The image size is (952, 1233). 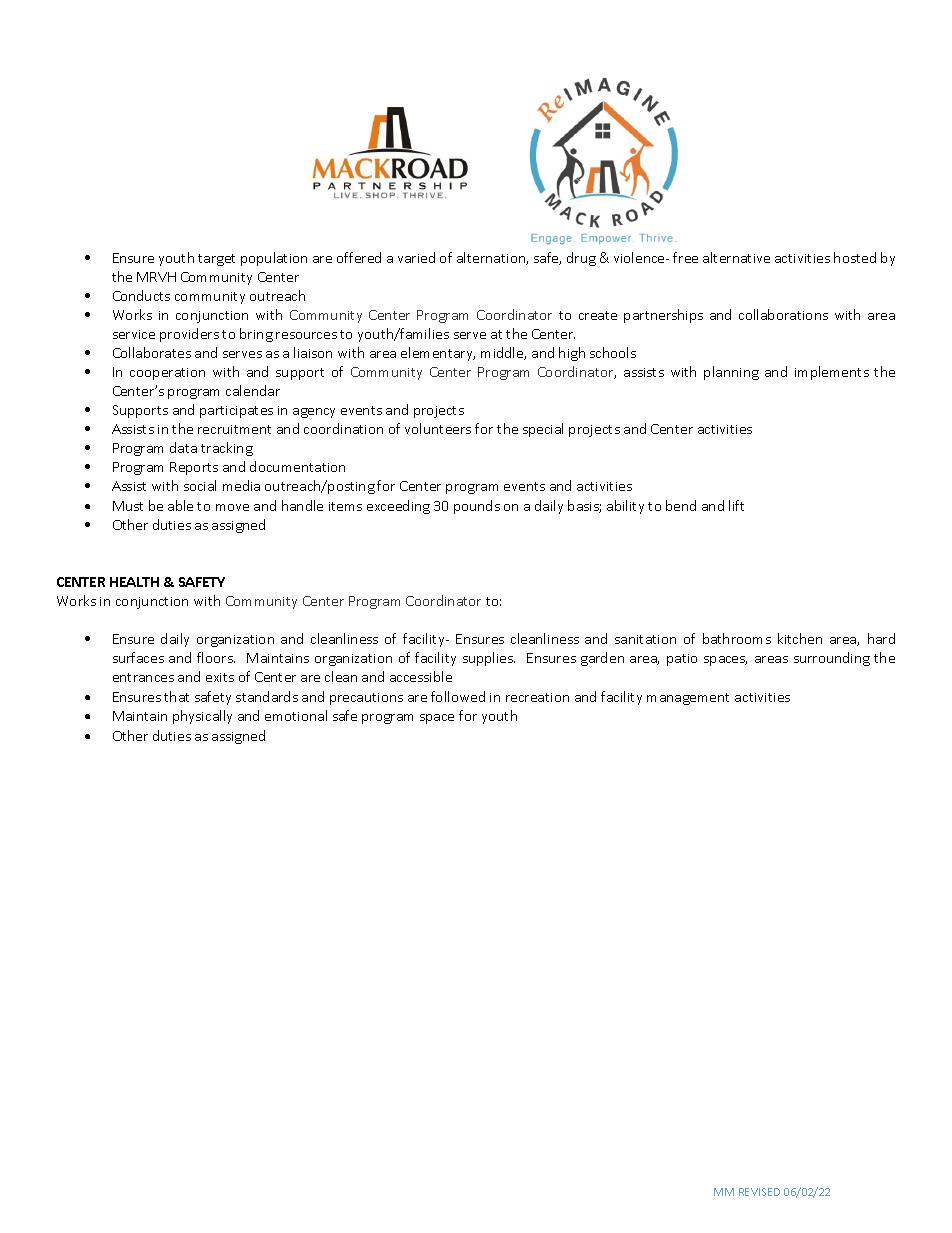 What do you see at coordinates (688, 699) in the document?
I see `management` at bounding box center [688, 699].
